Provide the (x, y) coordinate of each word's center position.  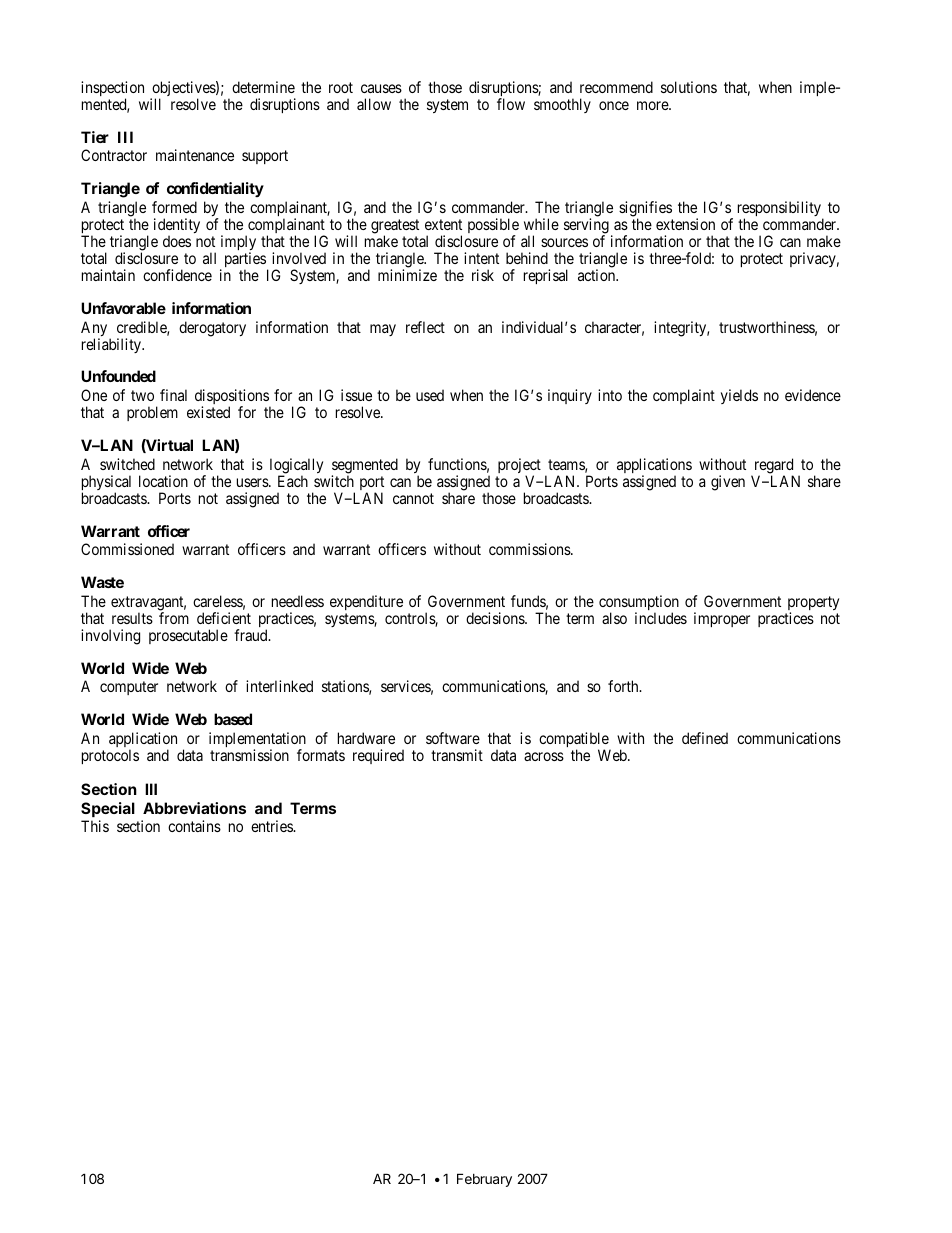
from (174, 618)
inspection (112, 90)
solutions (689, 87)
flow (511, 104)
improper (722, 619)
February (484, 1180)
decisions (496, 618)
